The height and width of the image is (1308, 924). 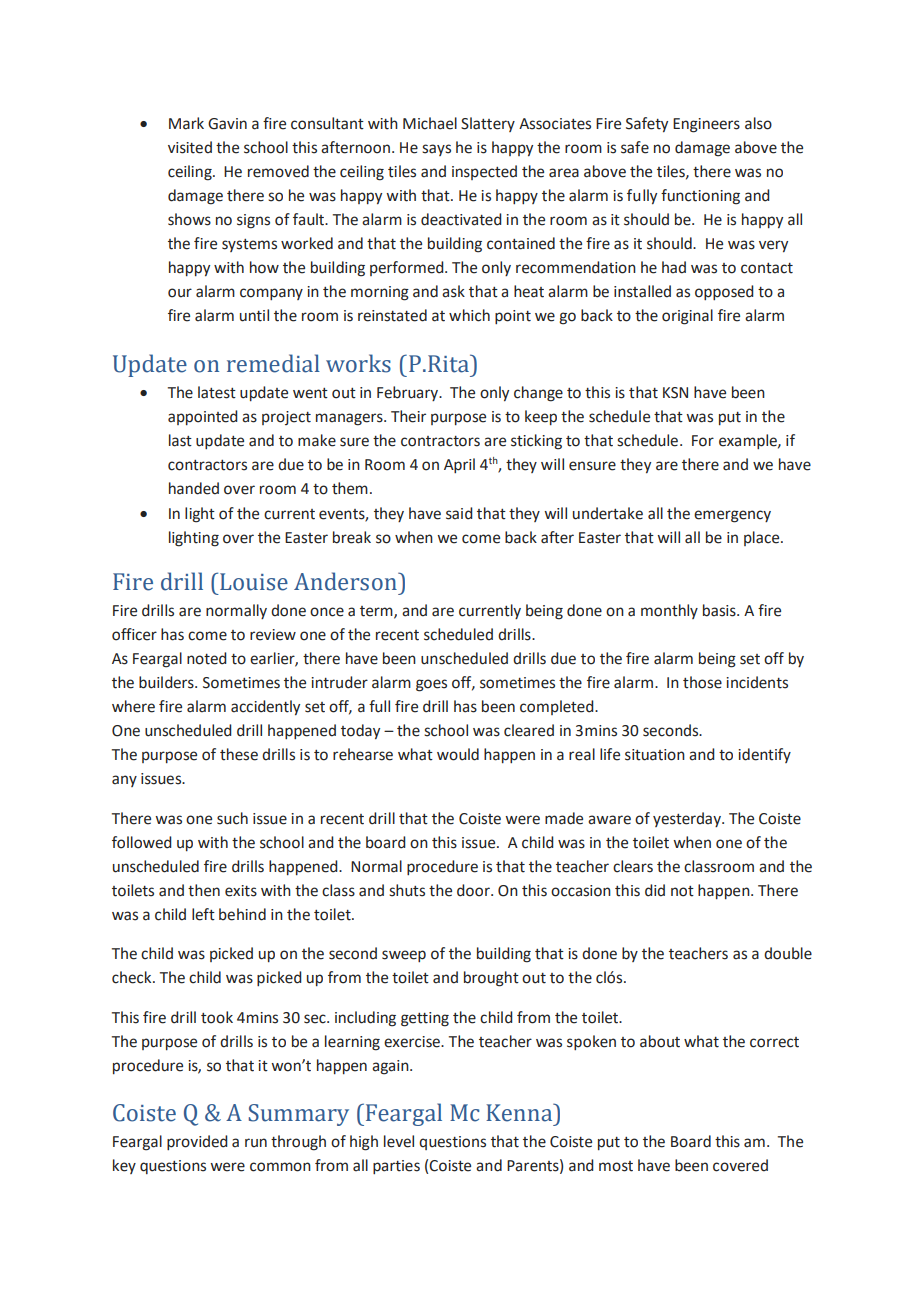 I want to click on provided, so click(x=197, y=1142).
